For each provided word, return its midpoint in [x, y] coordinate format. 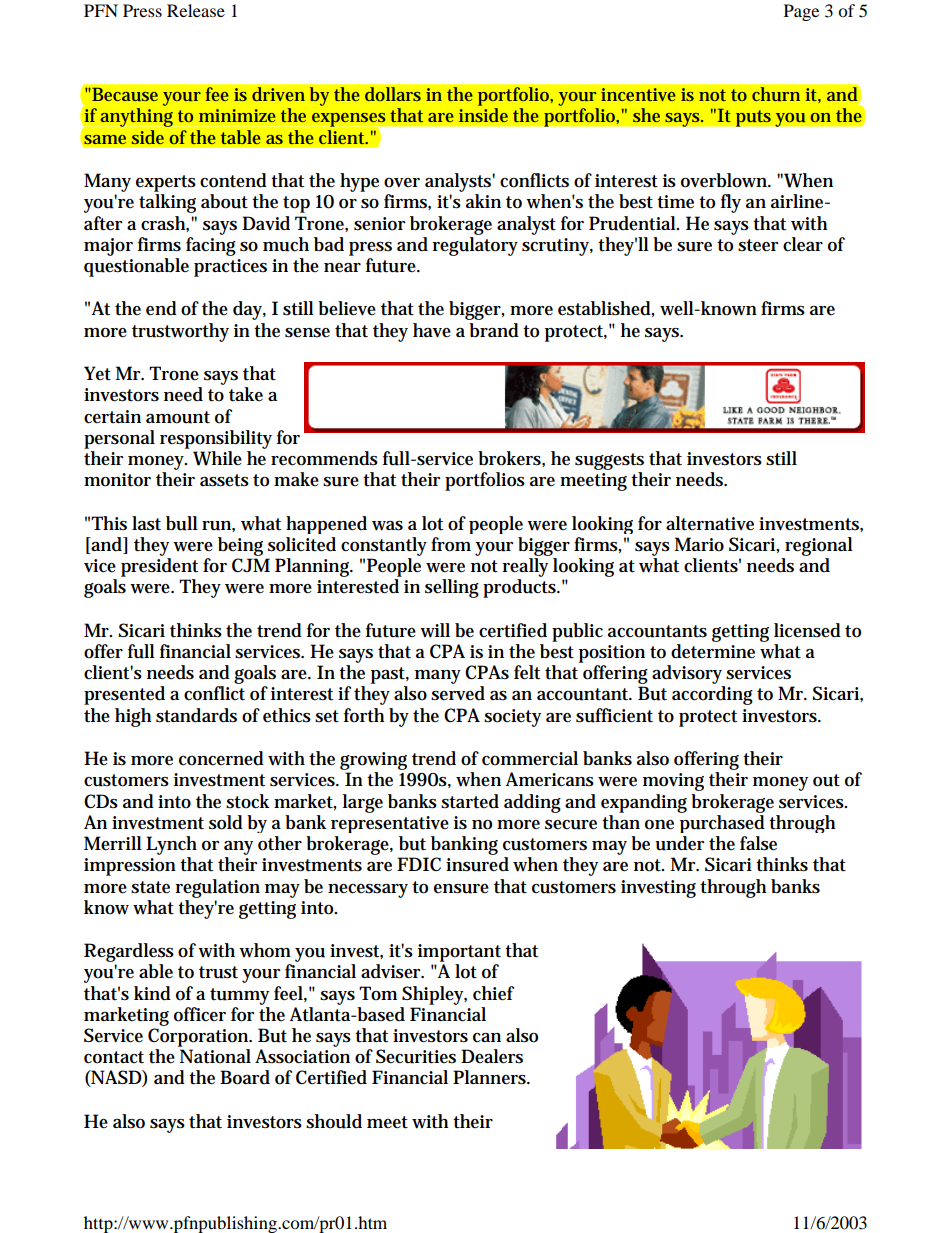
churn [776, 94]
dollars [393, 94]
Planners [489, 1077]
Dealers [492, 1056]
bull [182, 523]
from [451, 544]
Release [196, 10]
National [215, 1056]
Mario [699, 544]
